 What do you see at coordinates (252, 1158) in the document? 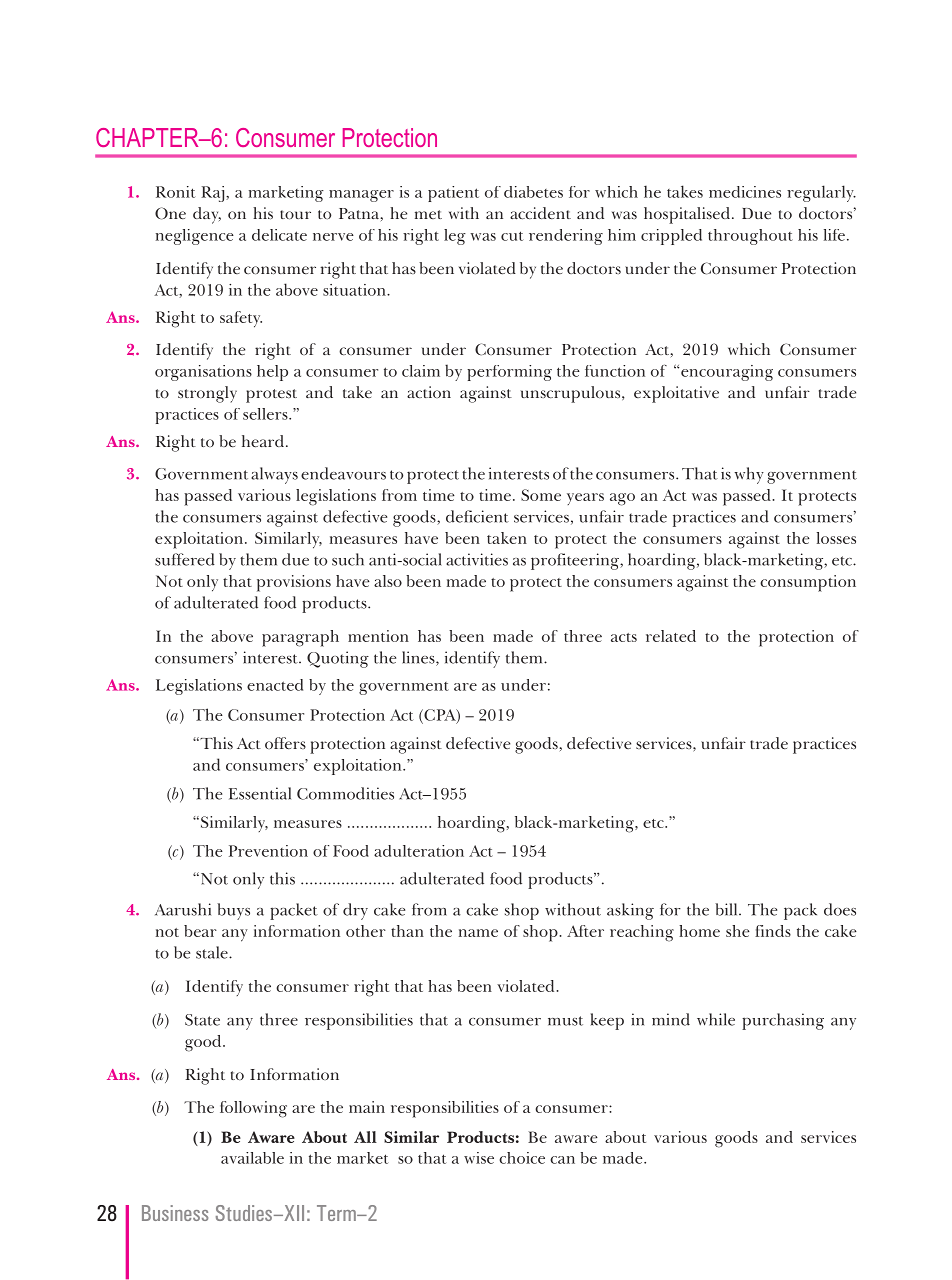
I see `available` at bounding box center [252, 1158].
